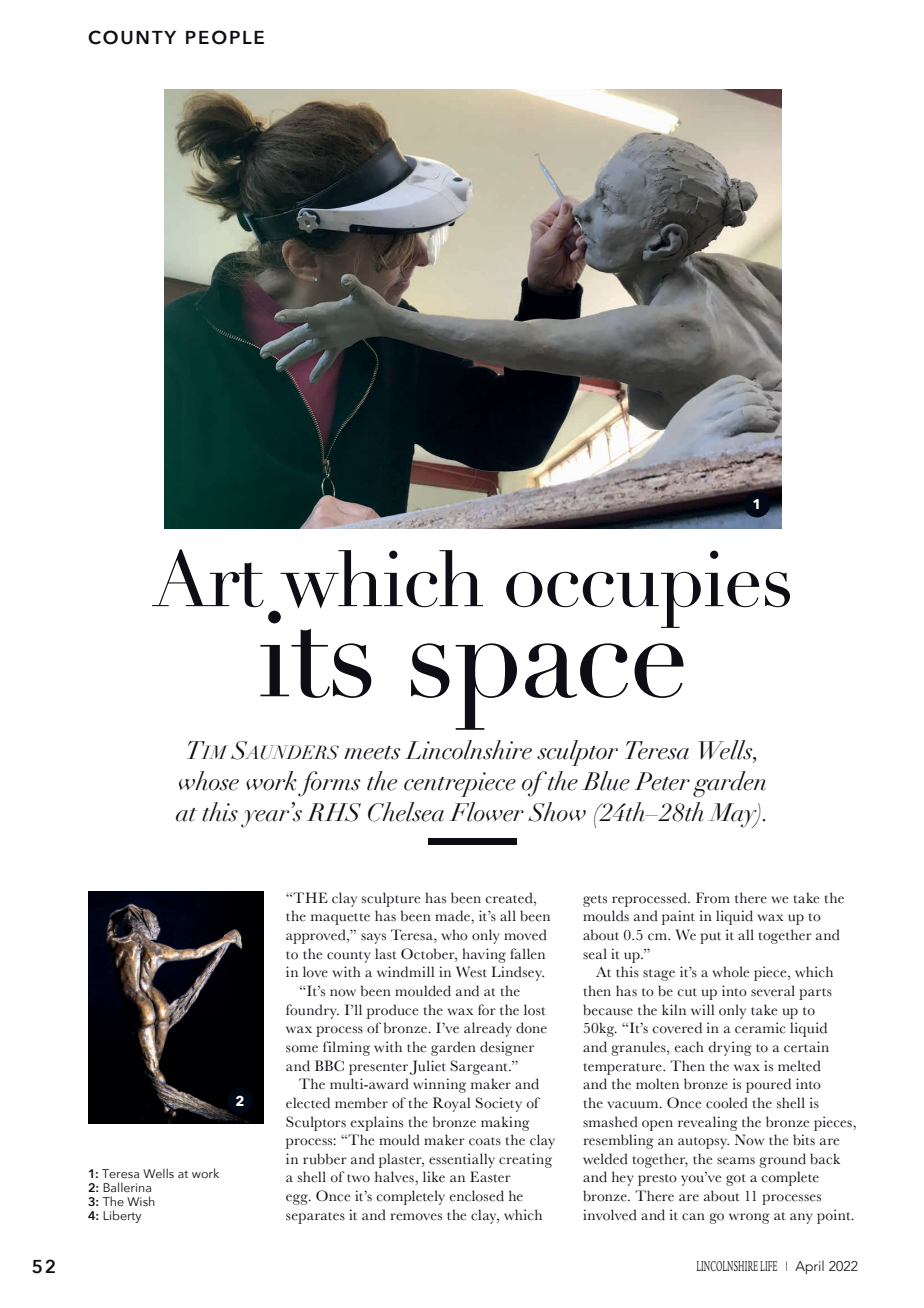 The height and width of the image is (1308, 924). Describe the element at coordinates (662, 781) in the image. I see `Peter` at that location.
